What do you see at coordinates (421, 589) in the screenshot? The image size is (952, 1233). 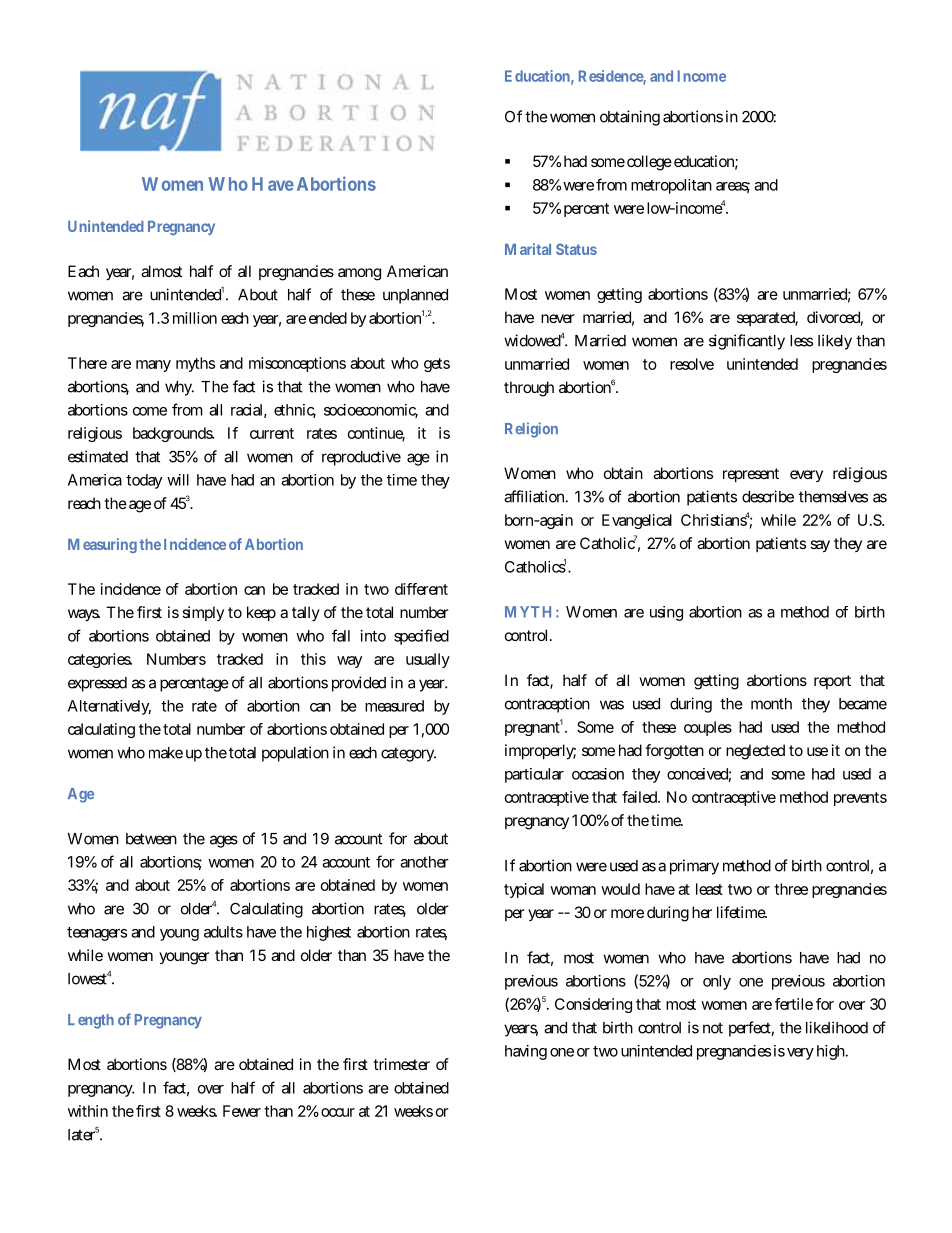 I see `different` at bounding box center [421, 589].
